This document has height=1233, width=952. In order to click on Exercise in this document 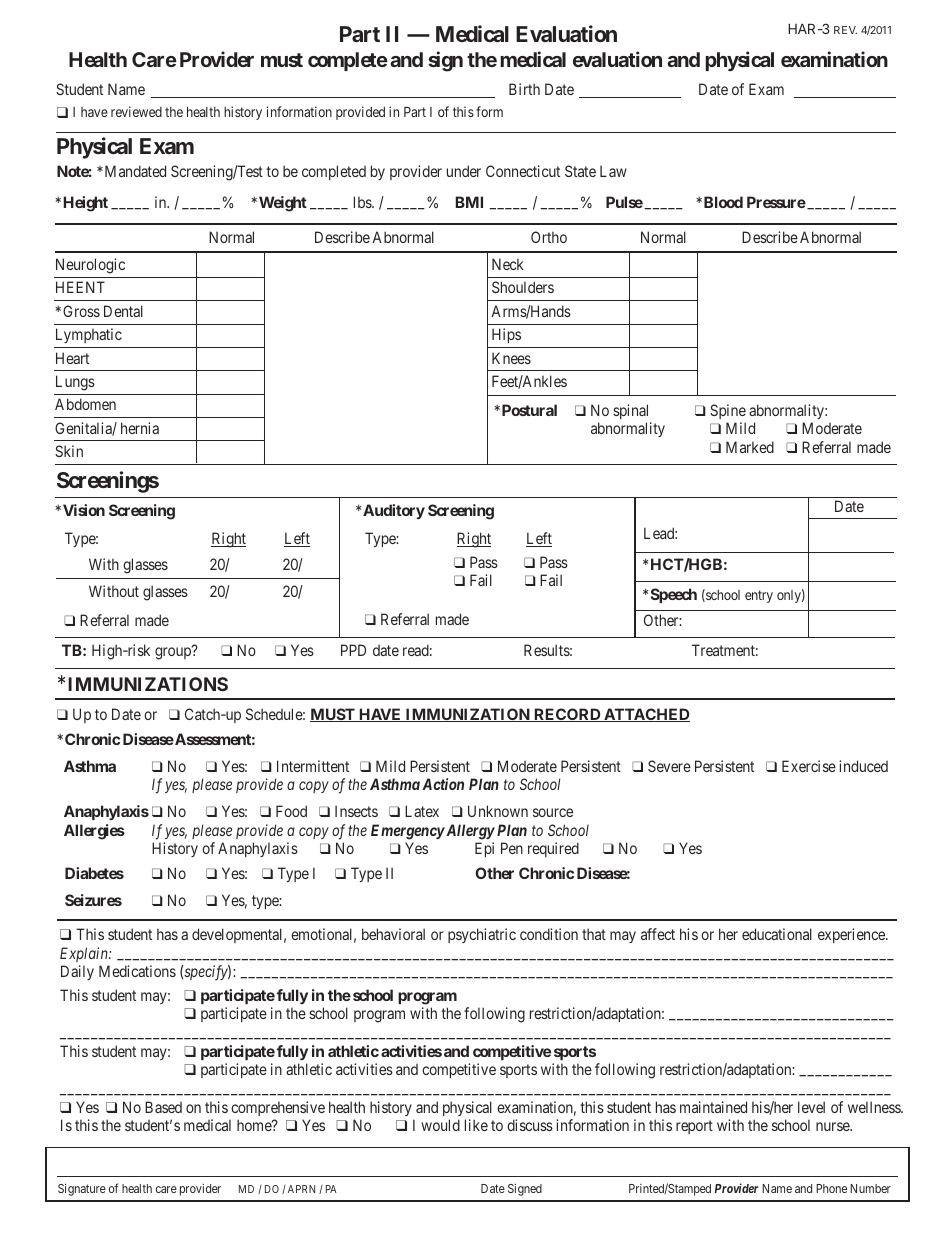, I will do `click(809, 766)`.
